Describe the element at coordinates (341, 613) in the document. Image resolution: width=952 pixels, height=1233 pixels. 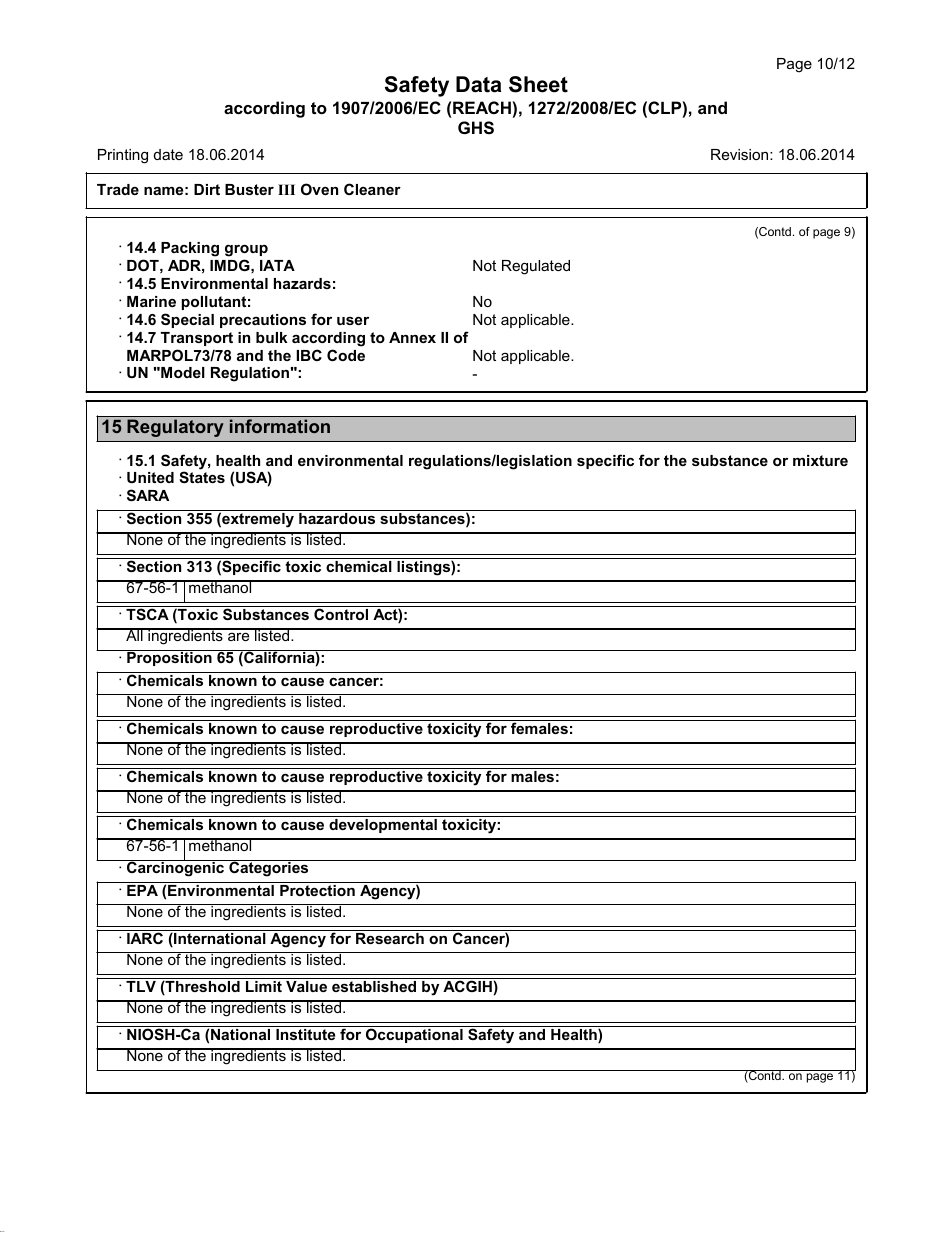
I see `Control` at that location.
